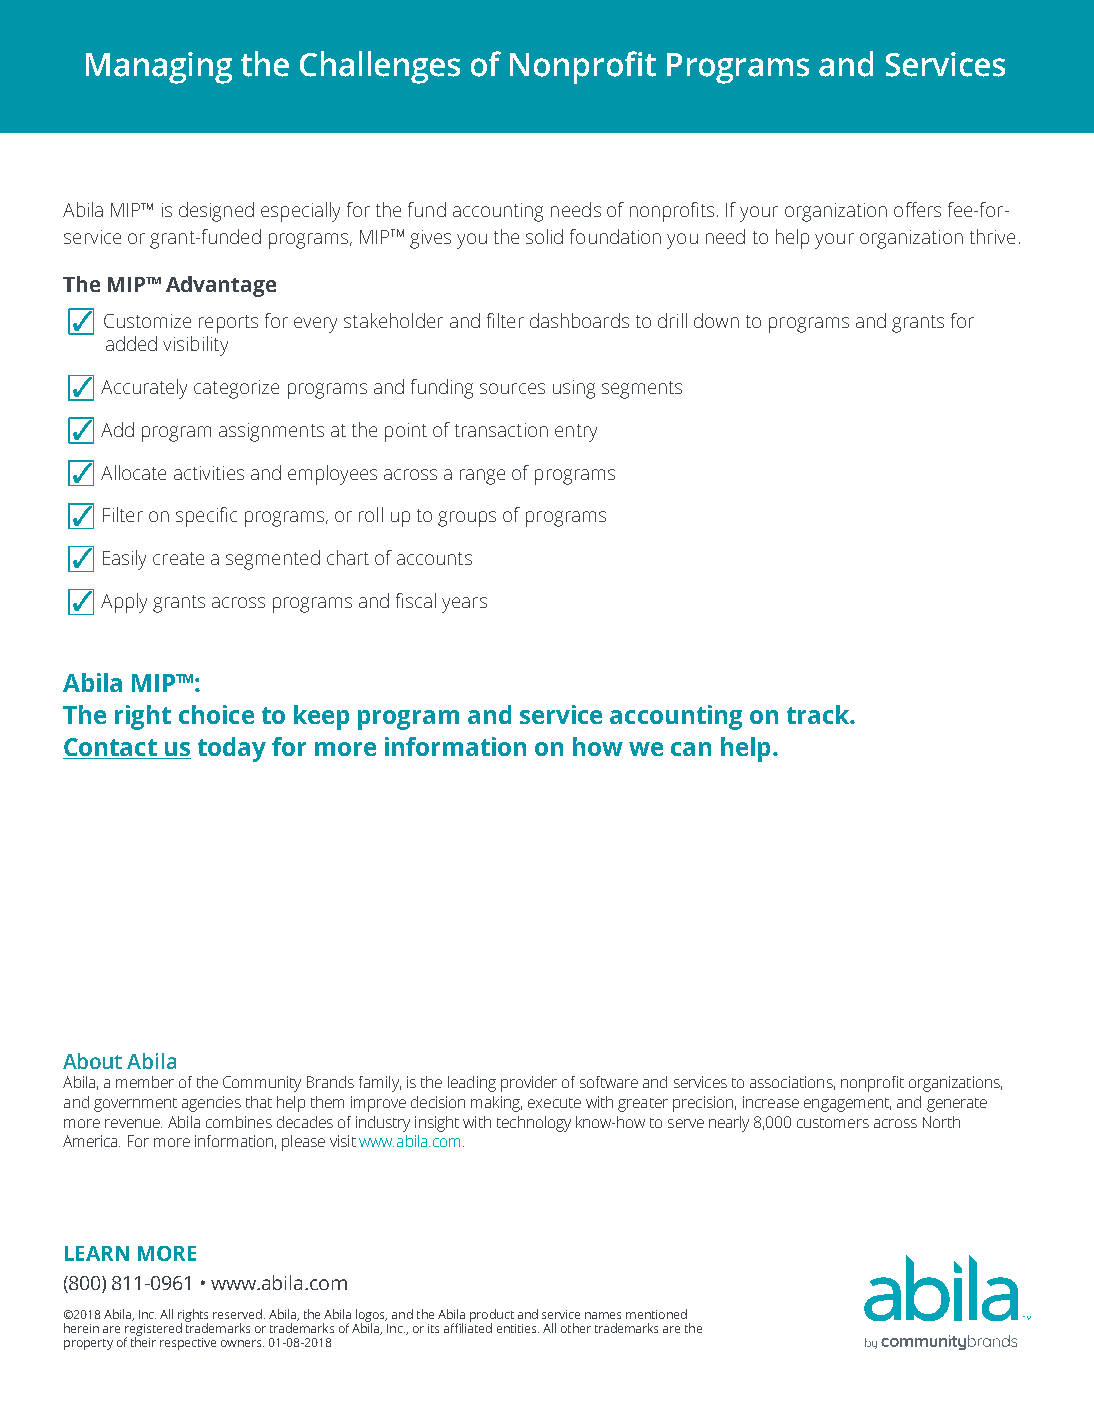 The height and width of the document is (1415, 1094). Describe the element at coordinates (216, 714) in the document. I see `choice` at that location.
